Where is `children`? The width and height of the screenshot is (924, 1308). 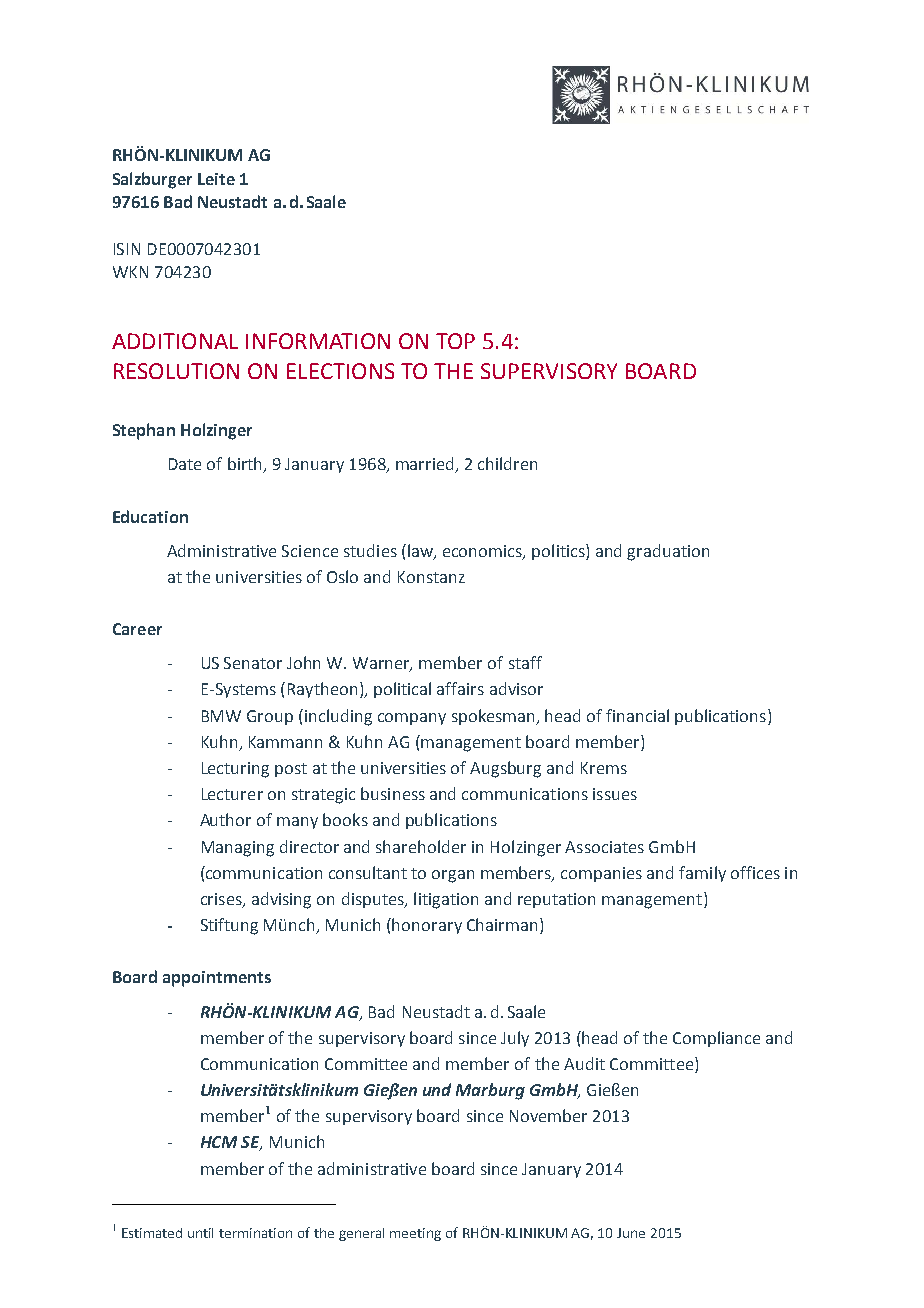 children is located at coordinates (507, 463).
